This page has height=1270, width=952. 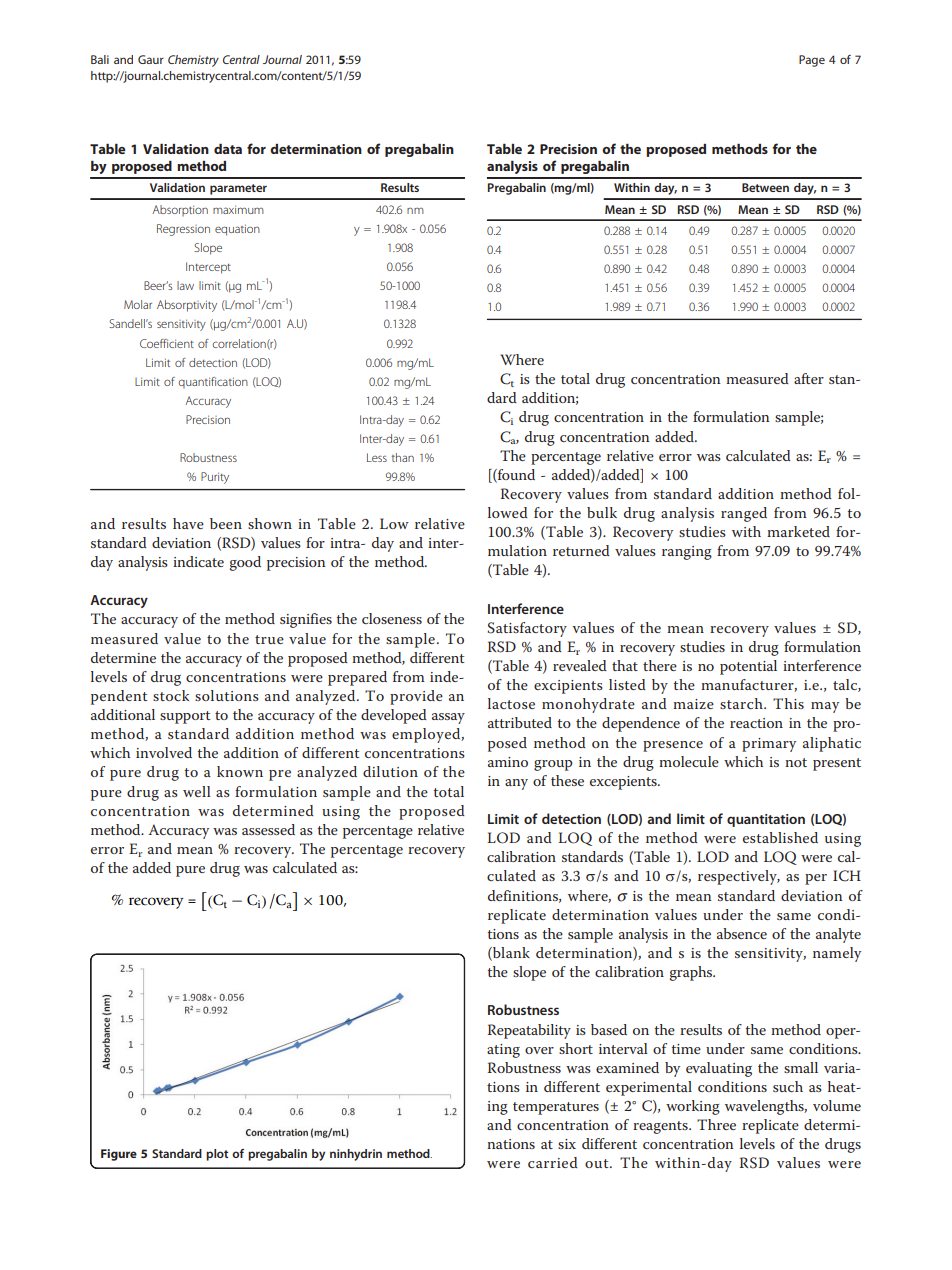 What do you see at coordinates (527, 629) in the page?
I see `Satisfactory` at bounding box center [527, 629].
